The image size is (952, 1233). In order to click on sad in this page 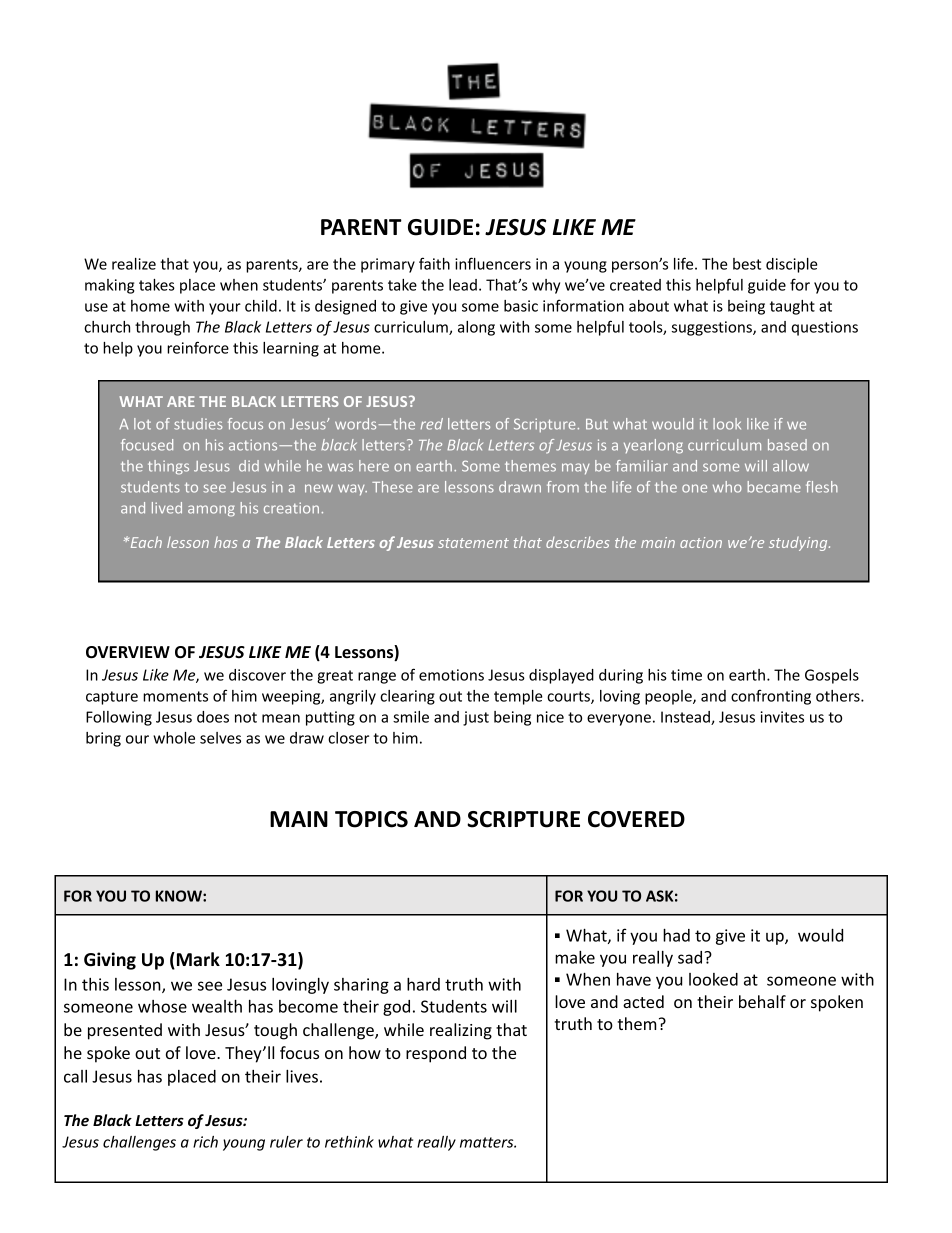, I will do `click(691, 957)`.
